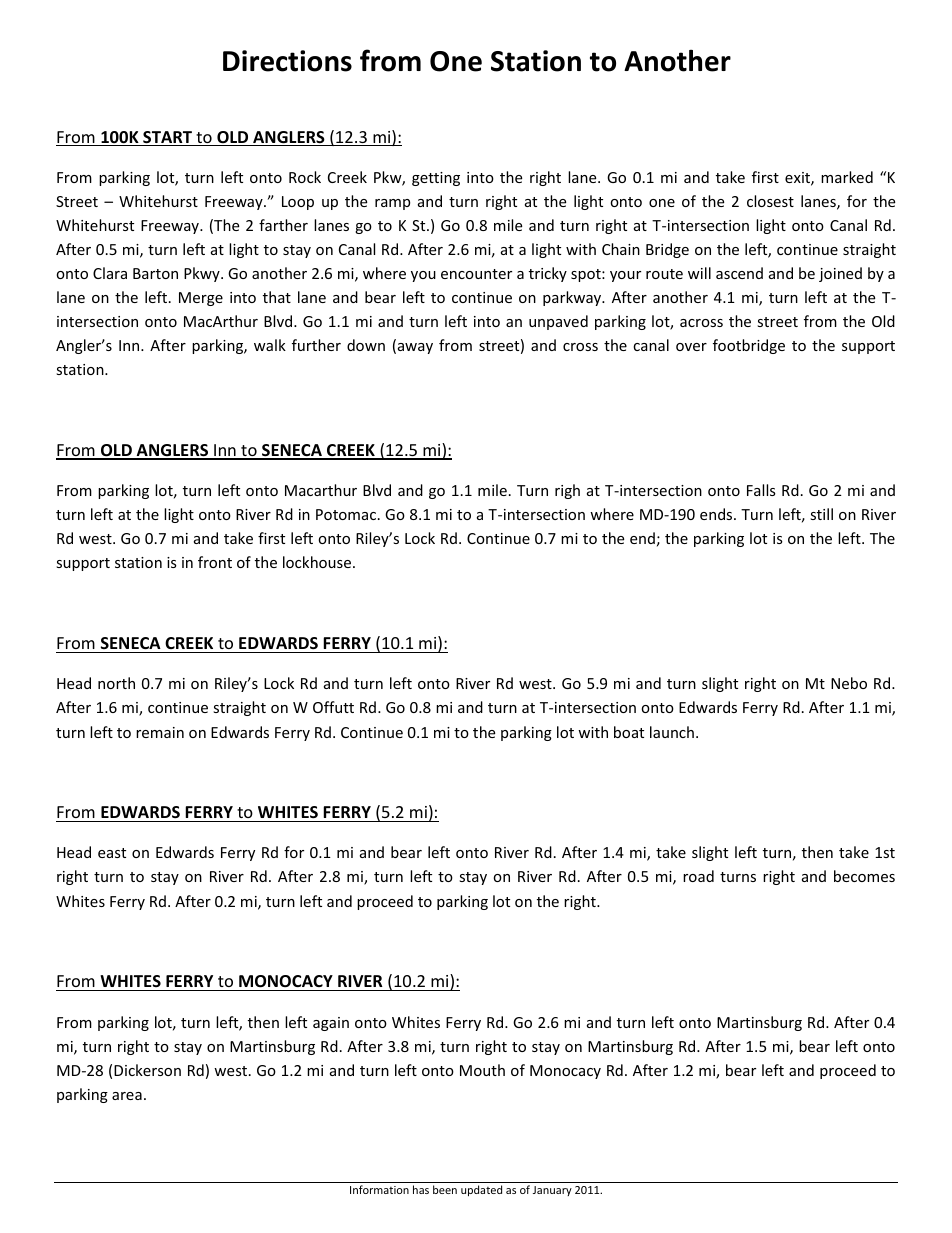 The height and width of the image is (1233, 952). I want to click on becomes, so click(864, 876).
